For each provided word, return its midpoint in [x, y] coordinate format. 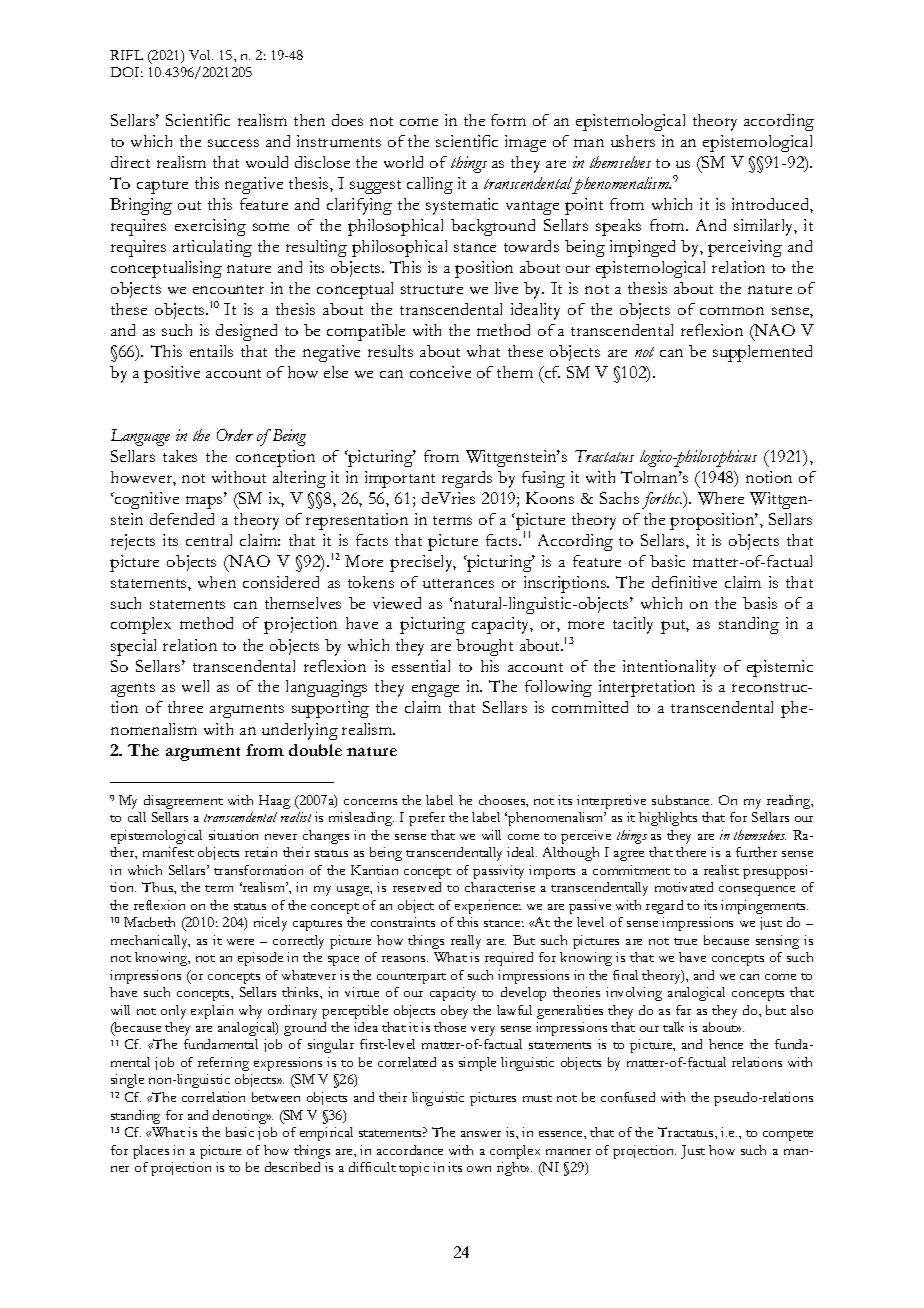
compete [788, 1135]
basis [760, 603]
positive [172, 374]
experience [488, 907]
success [233, 143]
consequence [757, 891]
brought [484, 647]
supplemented [762, 353]
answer [481, 1134]
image [525, 143]
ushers [633, 141]
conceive [440, 372]
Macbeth [149, 922]
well [195, 686]
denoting [241, 1117]
